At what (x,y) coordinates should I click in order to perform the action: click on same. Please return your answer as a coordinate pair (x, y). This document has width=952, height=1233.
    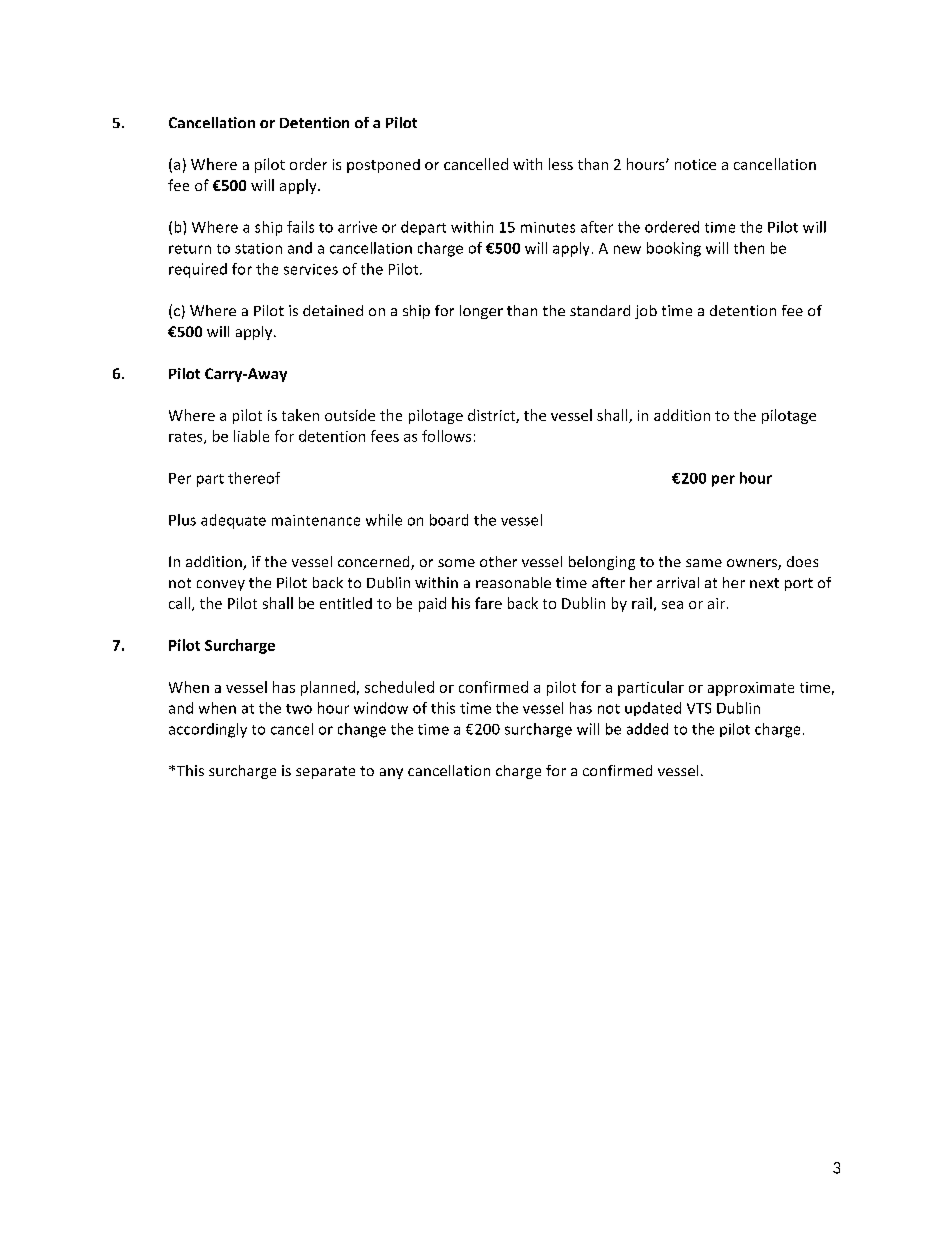
    Looking at the image, I should click on (704, 563).
